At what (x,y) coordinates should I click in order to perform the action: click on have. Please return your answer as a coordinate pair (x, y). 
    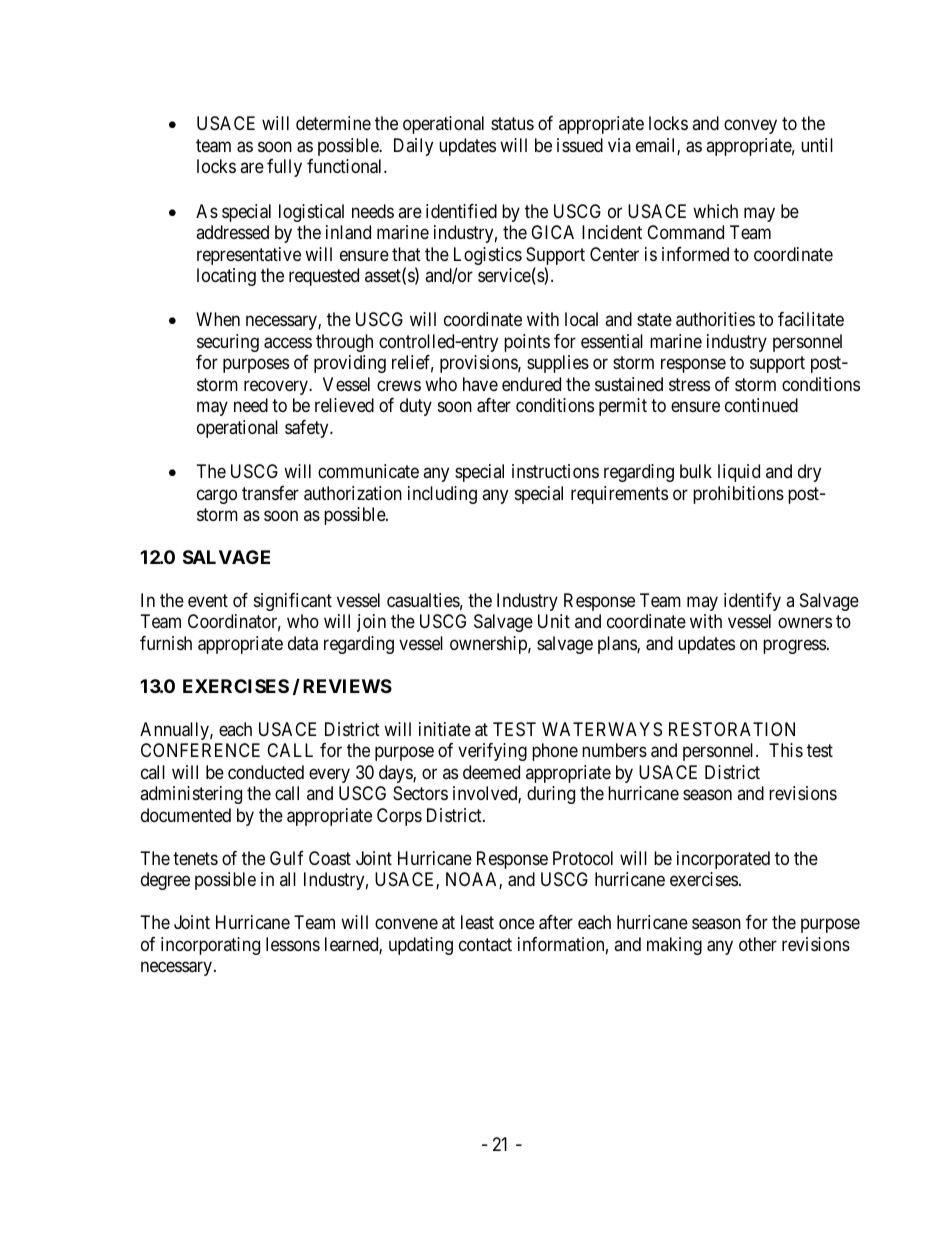
    Looking at the image, I should click on (480, 384).
